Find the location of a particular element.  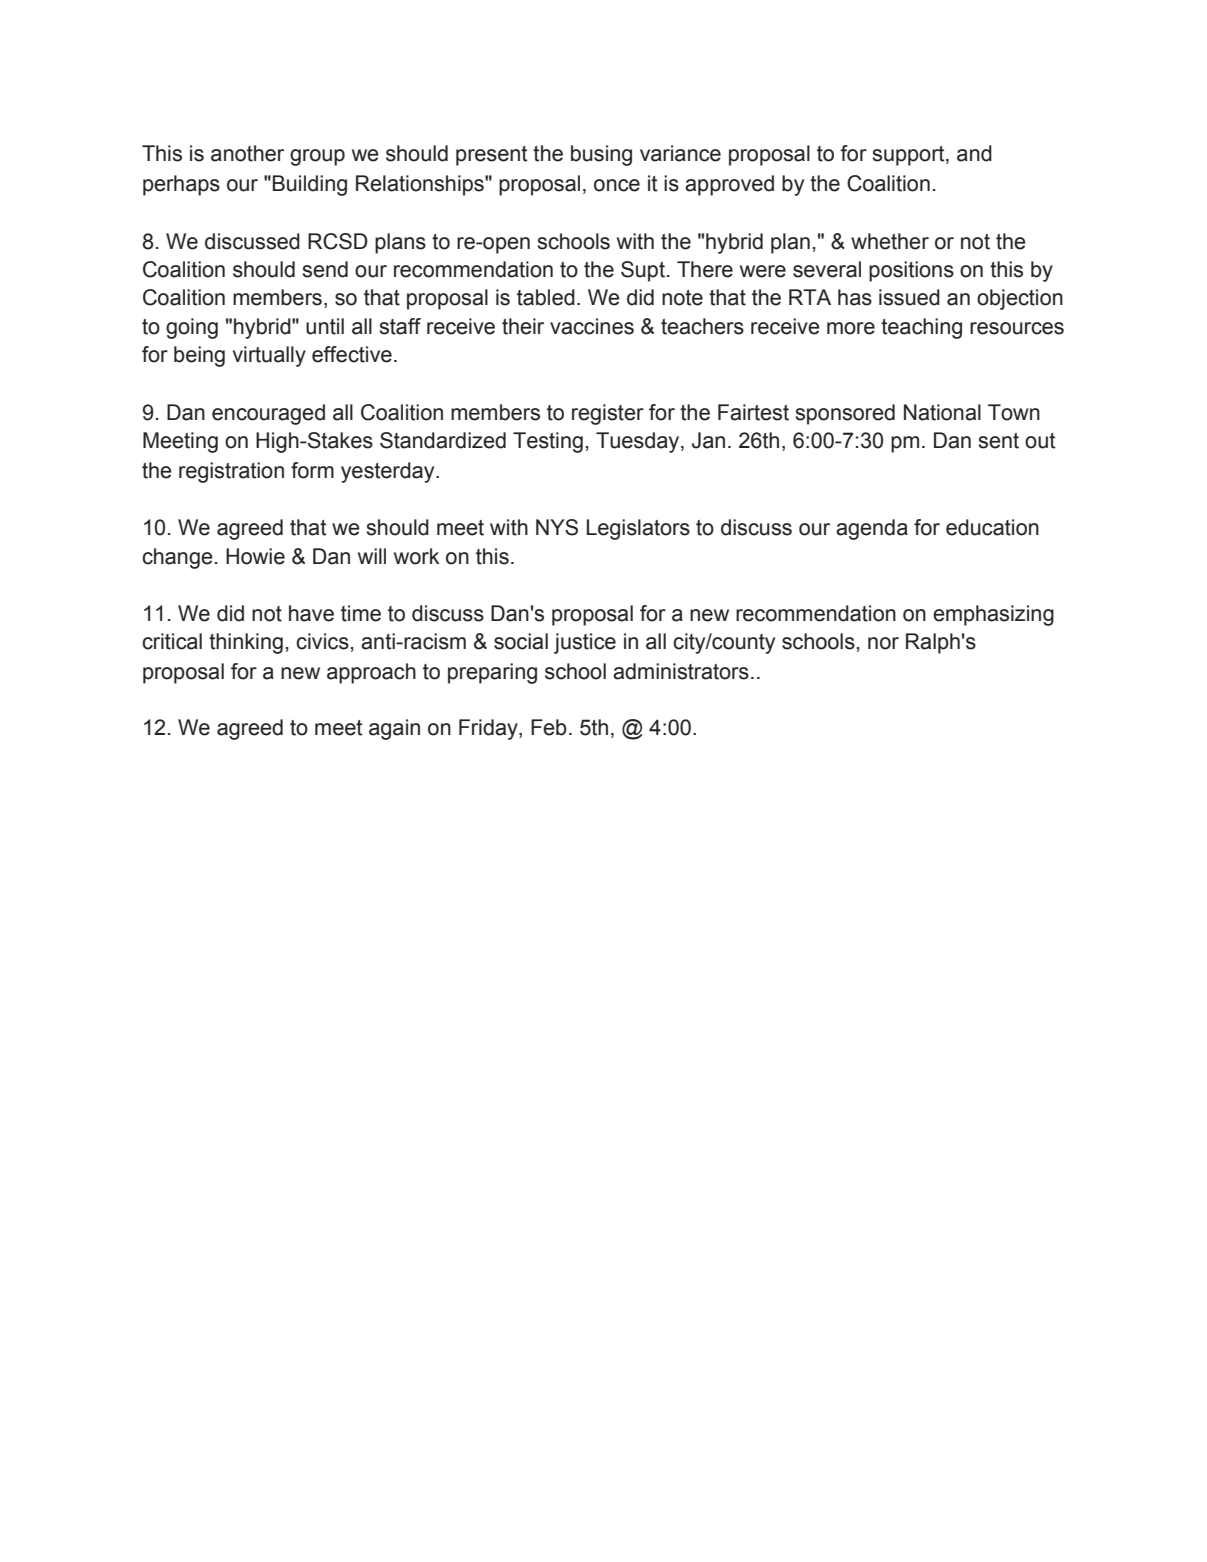

Legislators is located at coordinates (638, 529).
